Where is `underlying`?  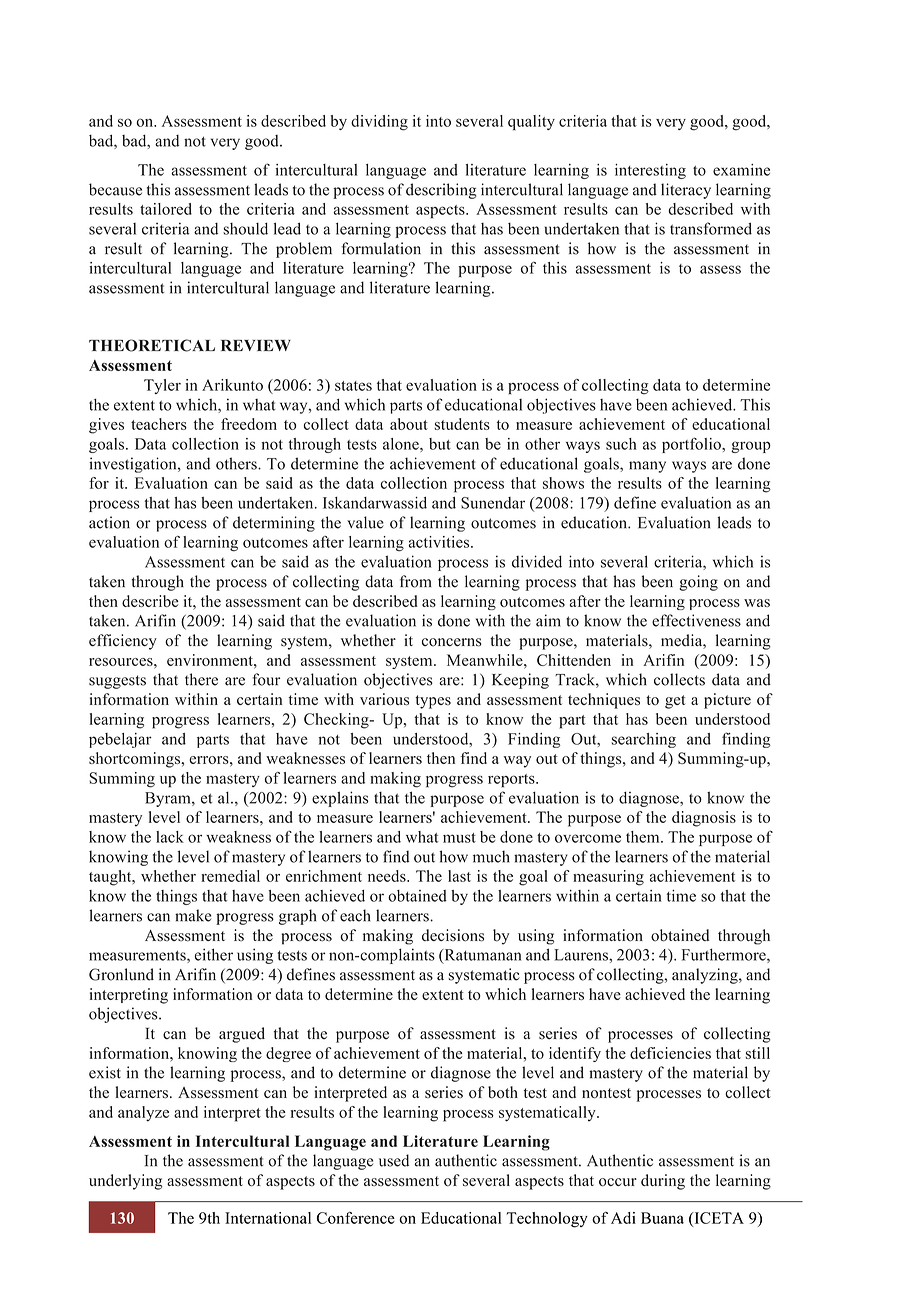
underlying is located at coordinates (126, 1182).
